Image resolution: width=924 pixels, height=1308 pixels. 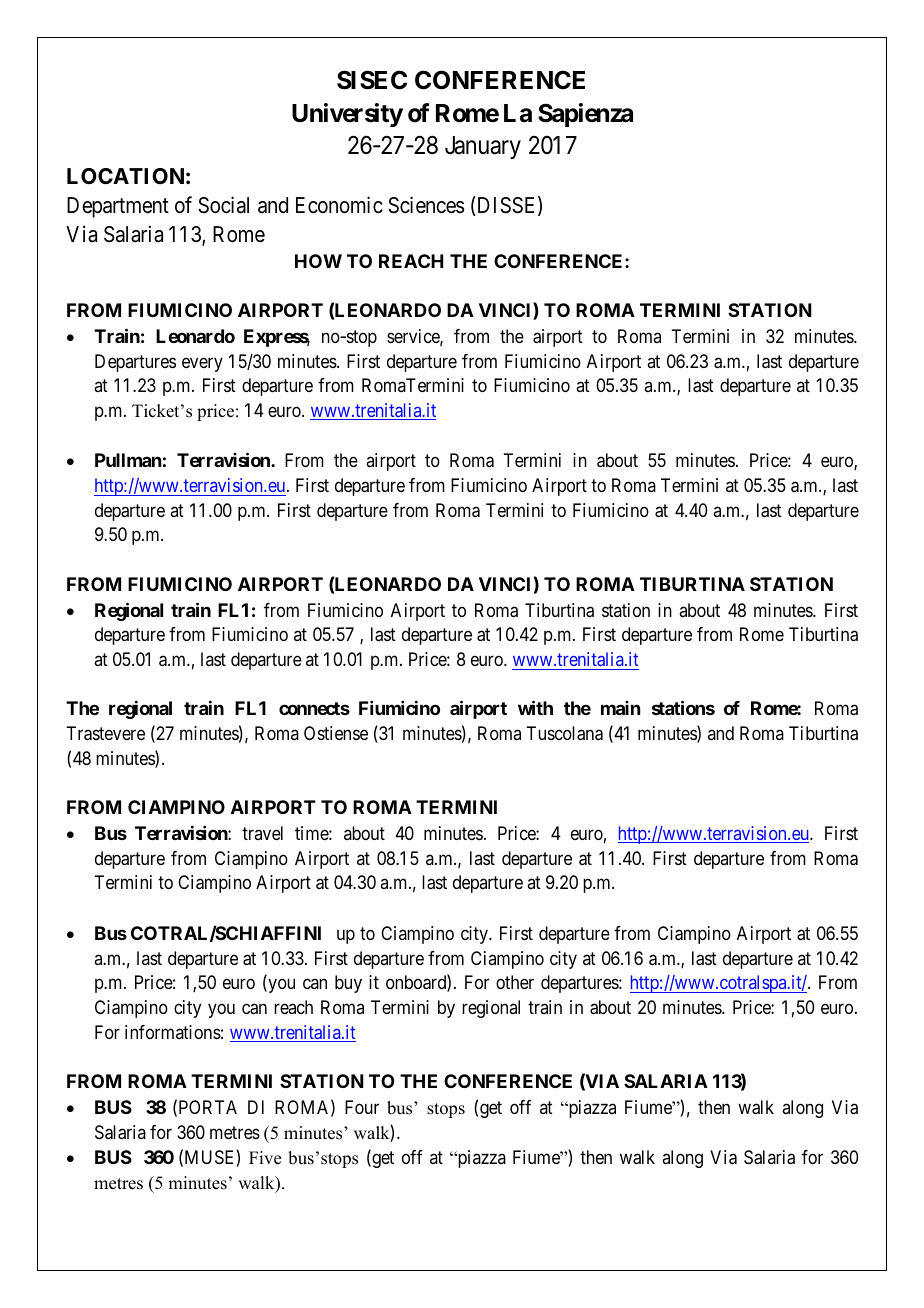 I want to click on Pullman, so click(x=128, y=460).
